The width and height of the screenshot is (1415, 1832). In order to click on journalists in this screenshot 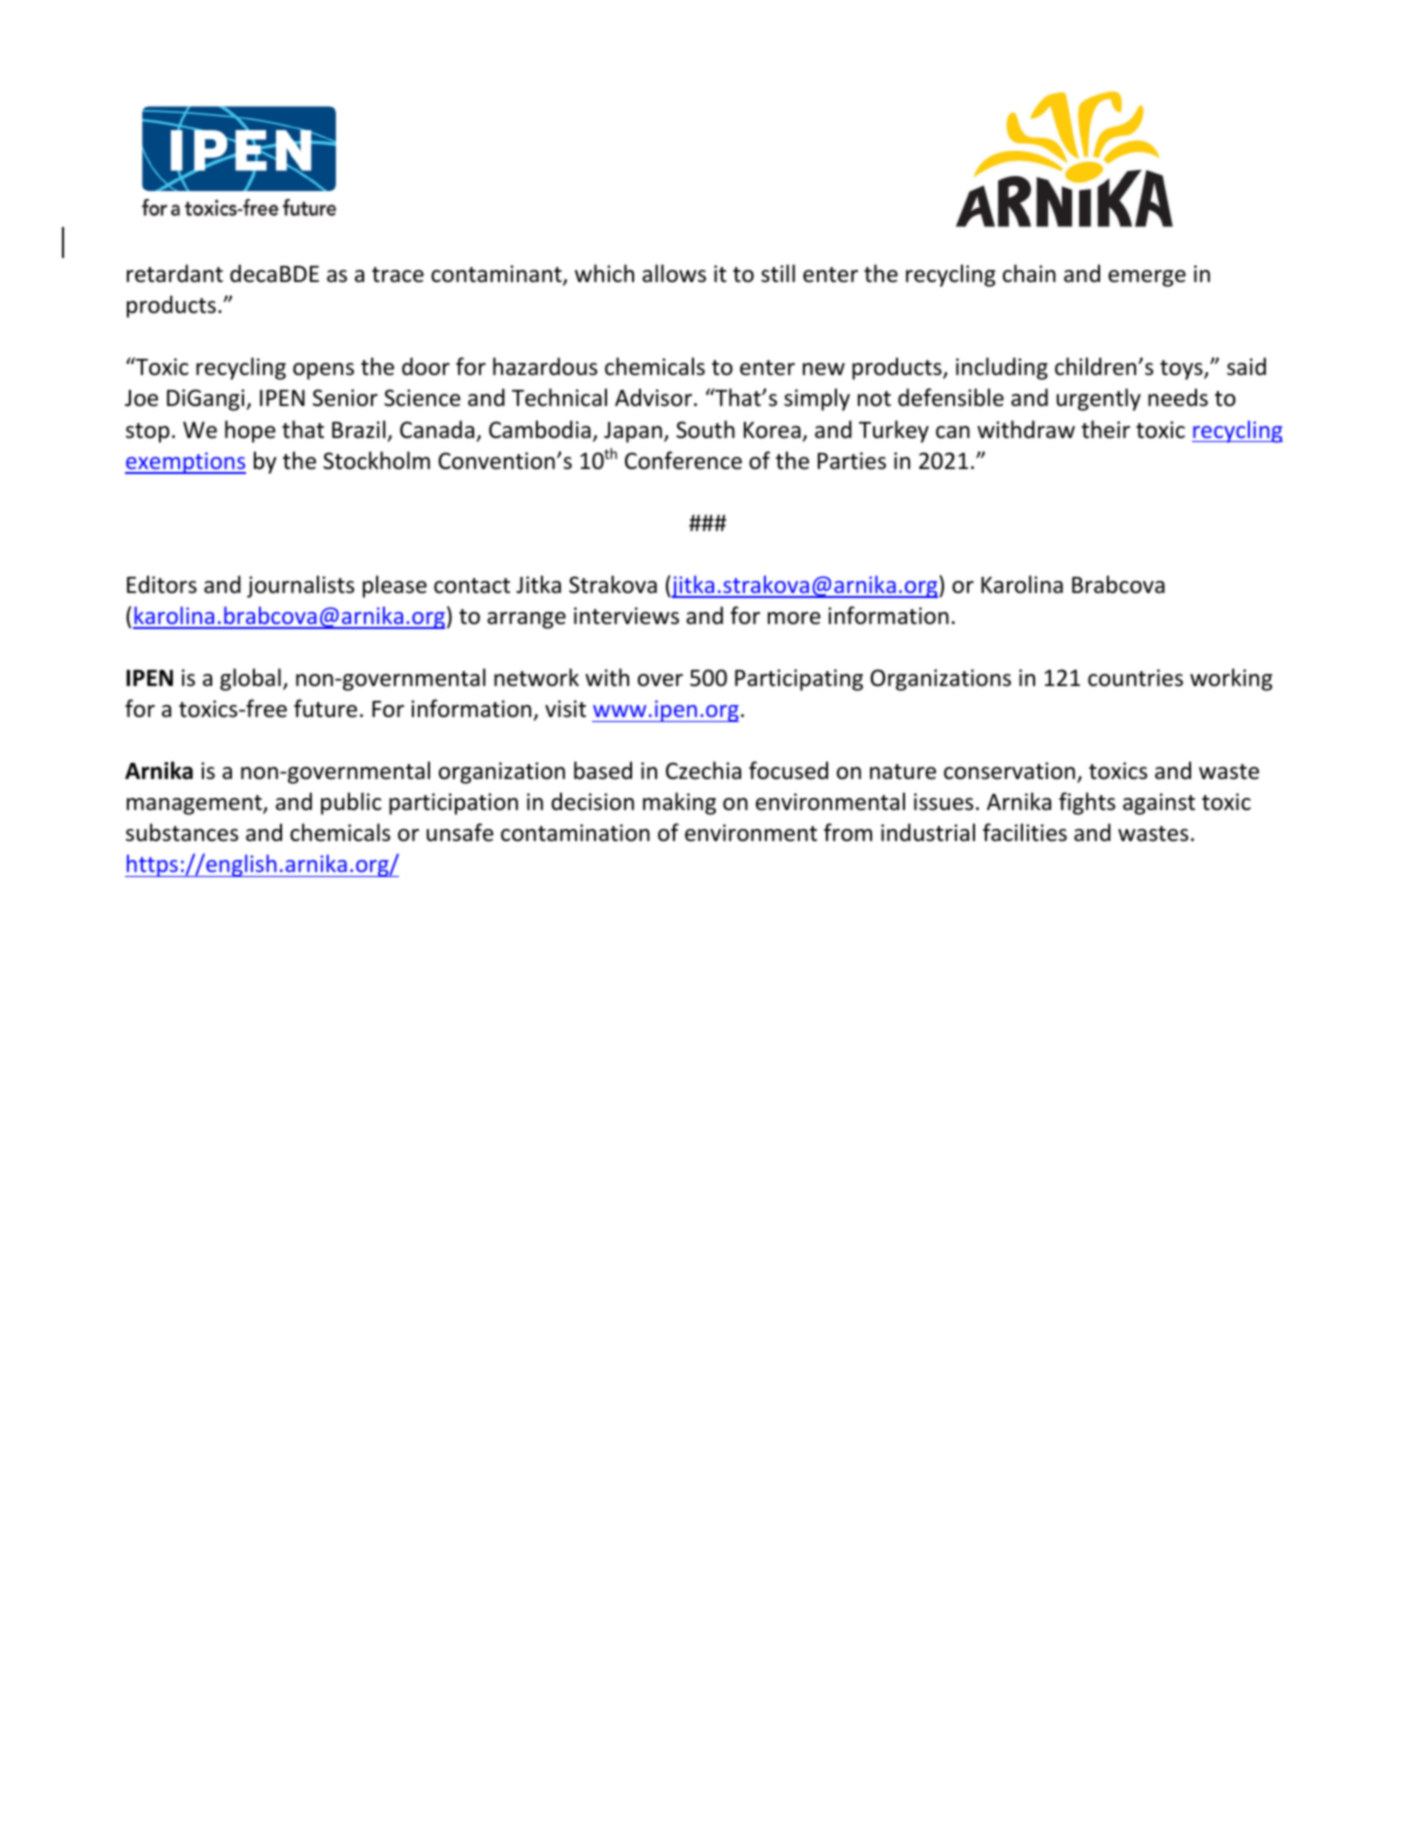, I will do `click(300, 586)`.
